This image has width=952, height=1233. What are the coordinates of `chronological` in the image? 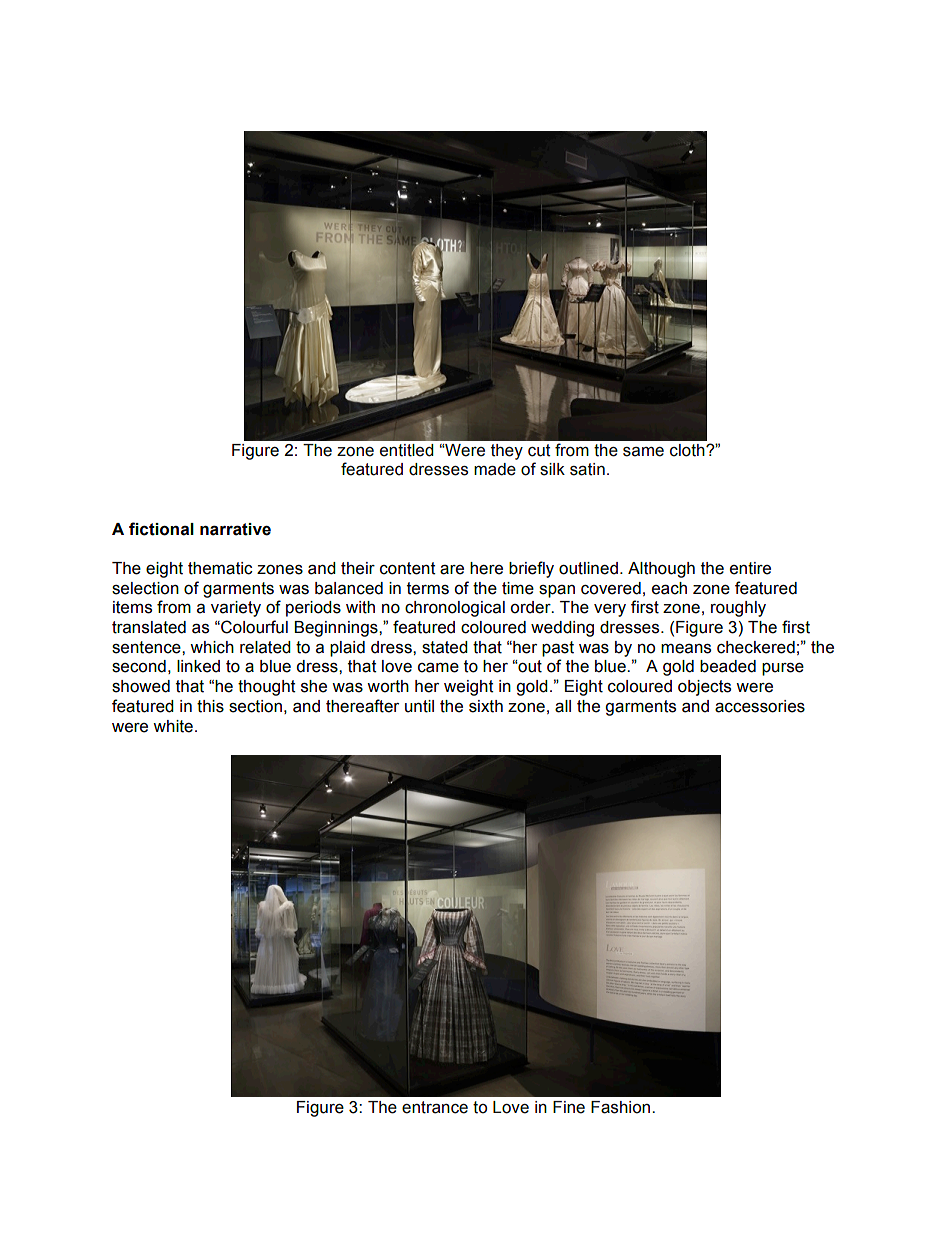 It's located at (455, 609).
